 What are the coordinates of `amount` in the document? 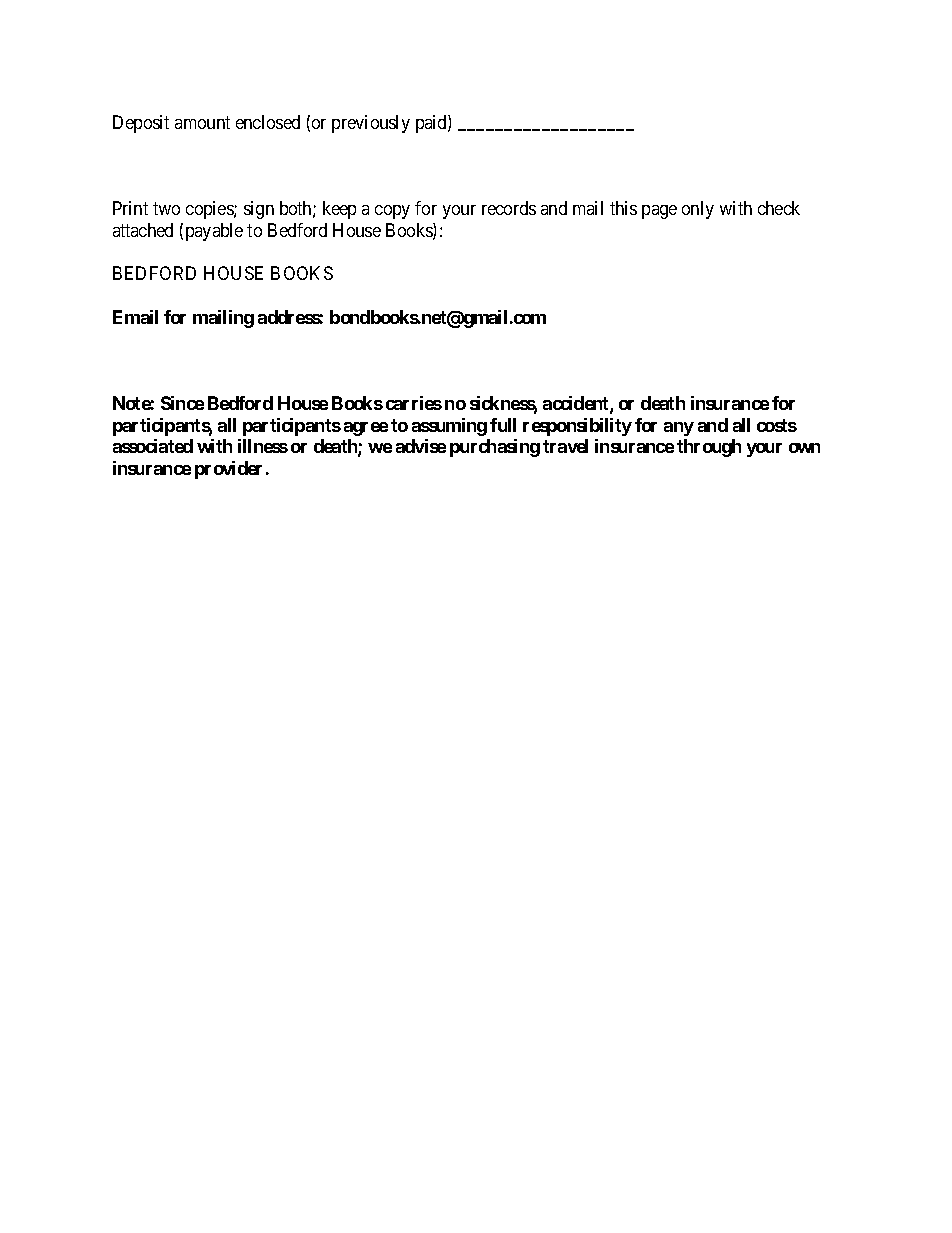 It's located at (202, 122).
